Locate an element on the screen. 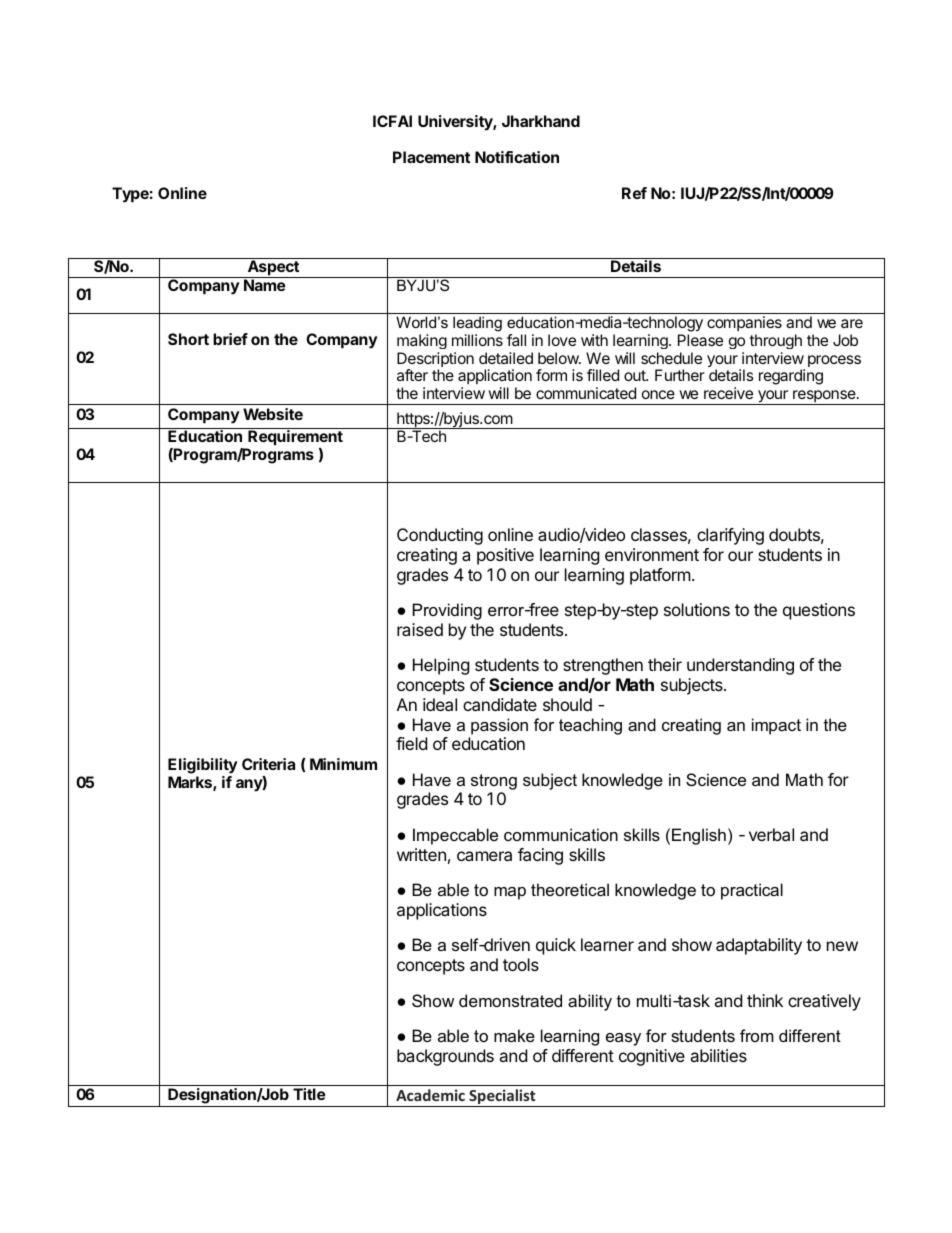  Placement is located at coordinates (431, 157).
